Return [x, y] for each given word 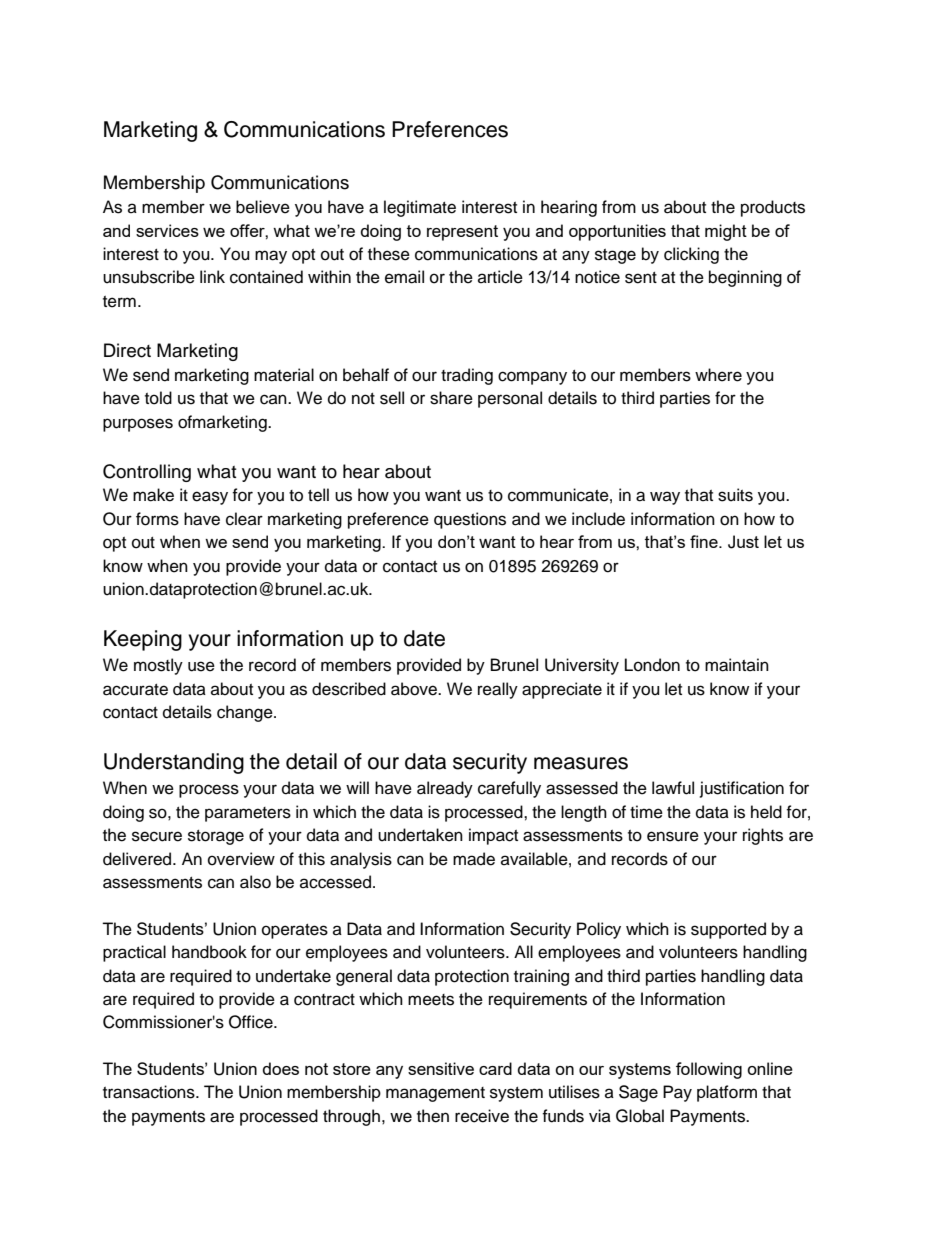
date [424, 638]
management [435, 1094]
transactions [150, 1092]
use [201, 666]
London [652, 665]
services [167, 230]
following [709, 1070]
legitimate [420, 208]
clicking [691, 255]
